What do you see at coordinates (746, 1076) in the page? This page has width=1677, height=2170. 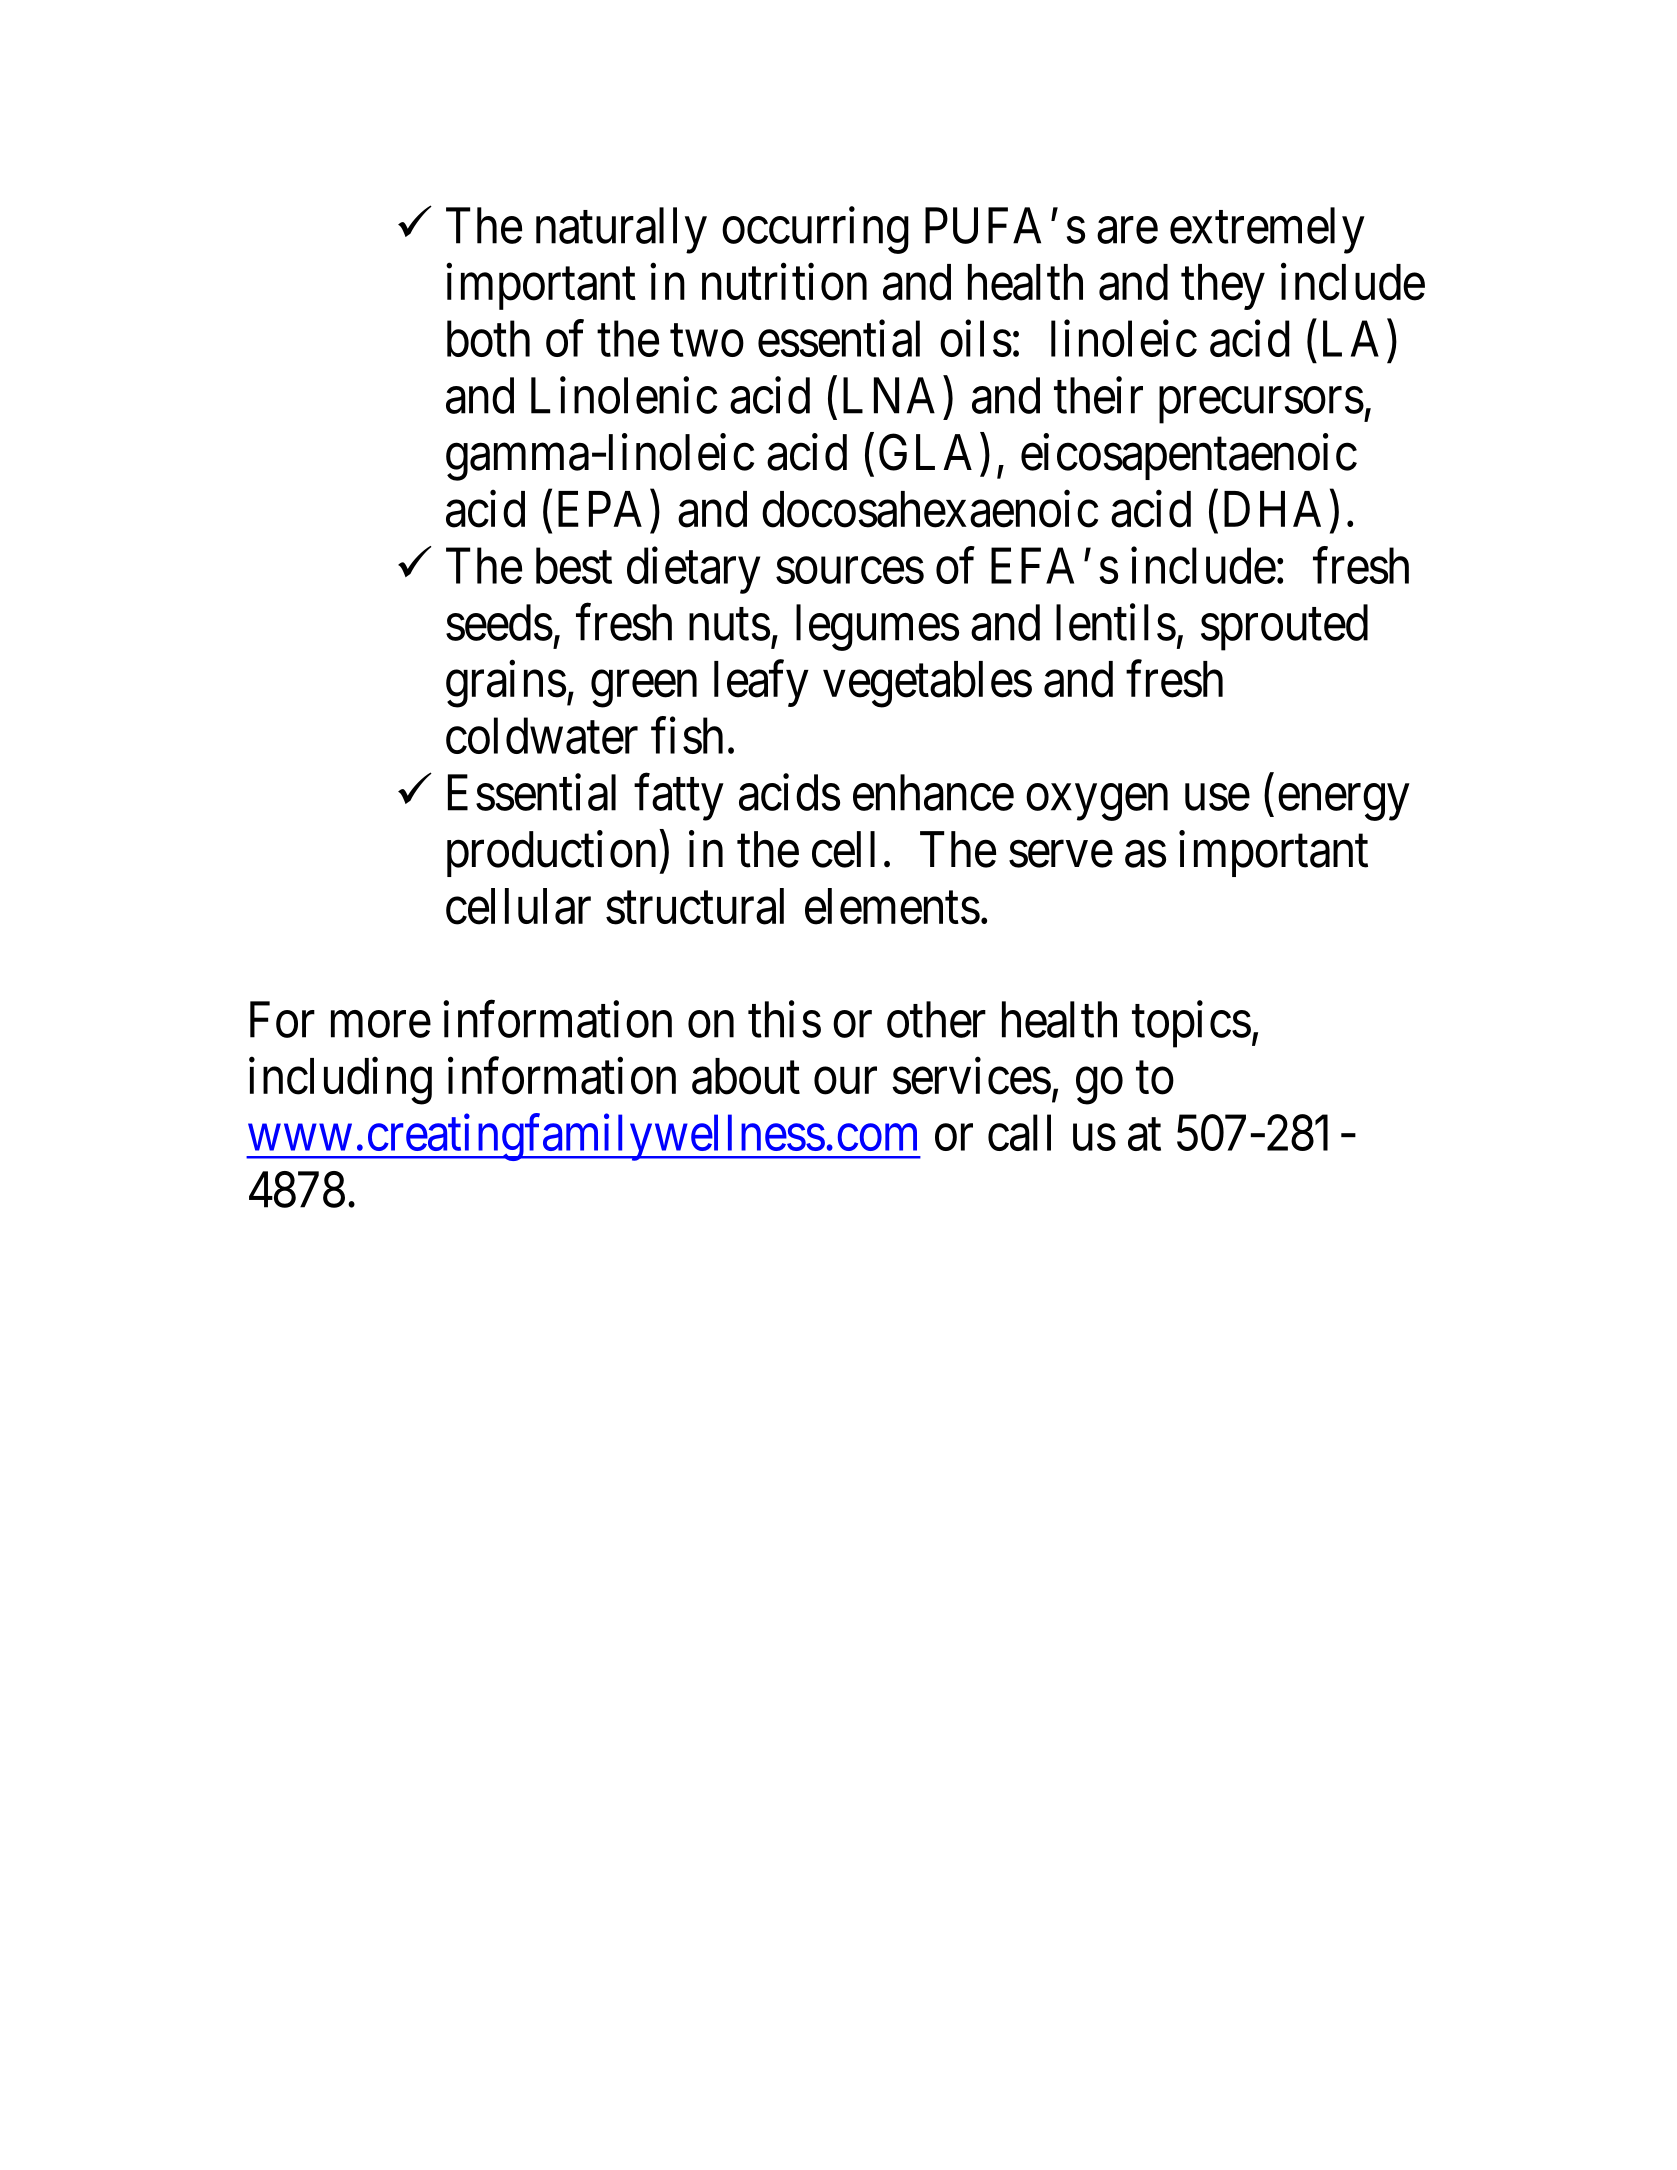 I see `about` at bounding box center [746, 1076].
